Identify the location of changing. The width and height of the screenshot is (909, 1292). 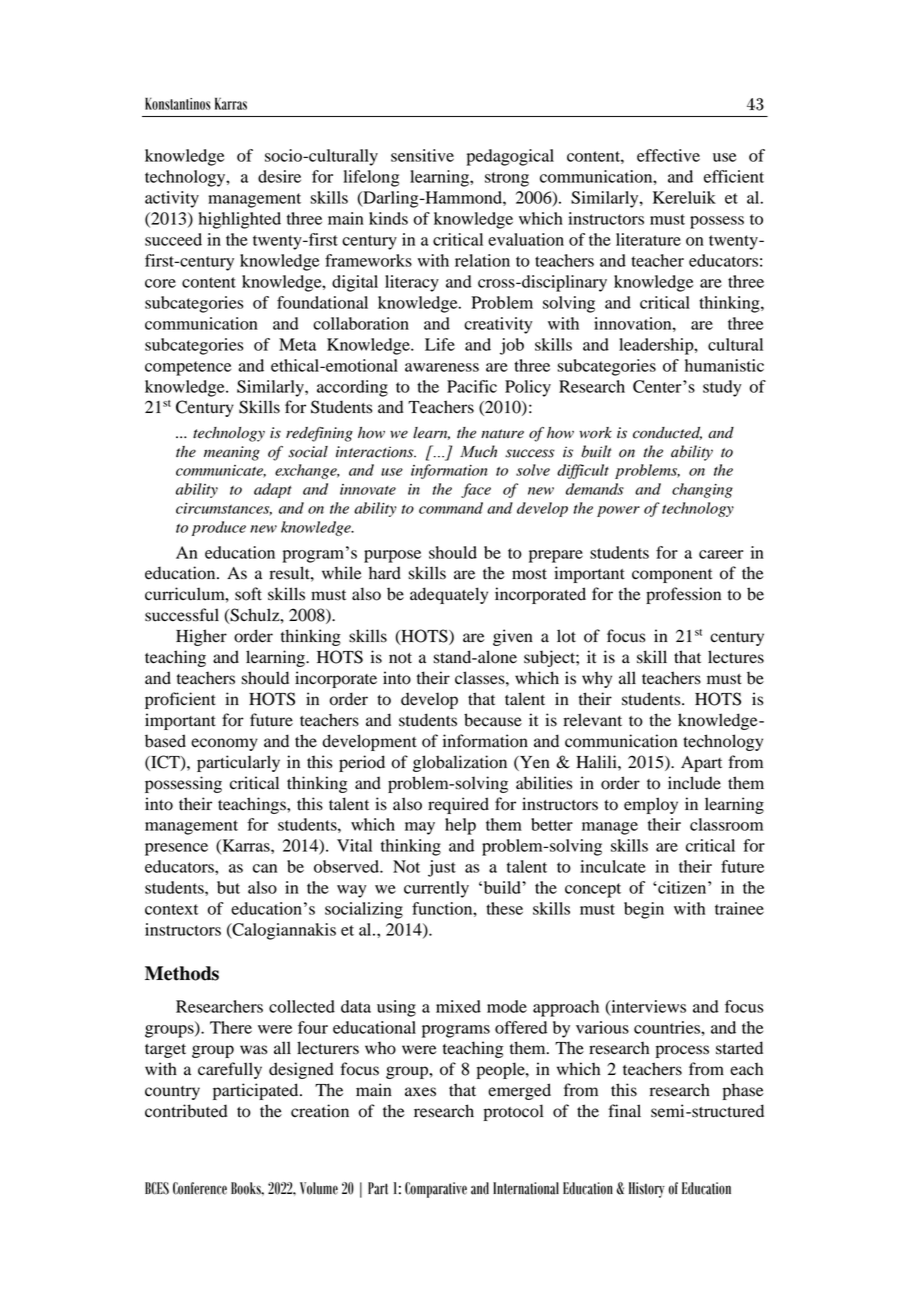
(702, 490).
